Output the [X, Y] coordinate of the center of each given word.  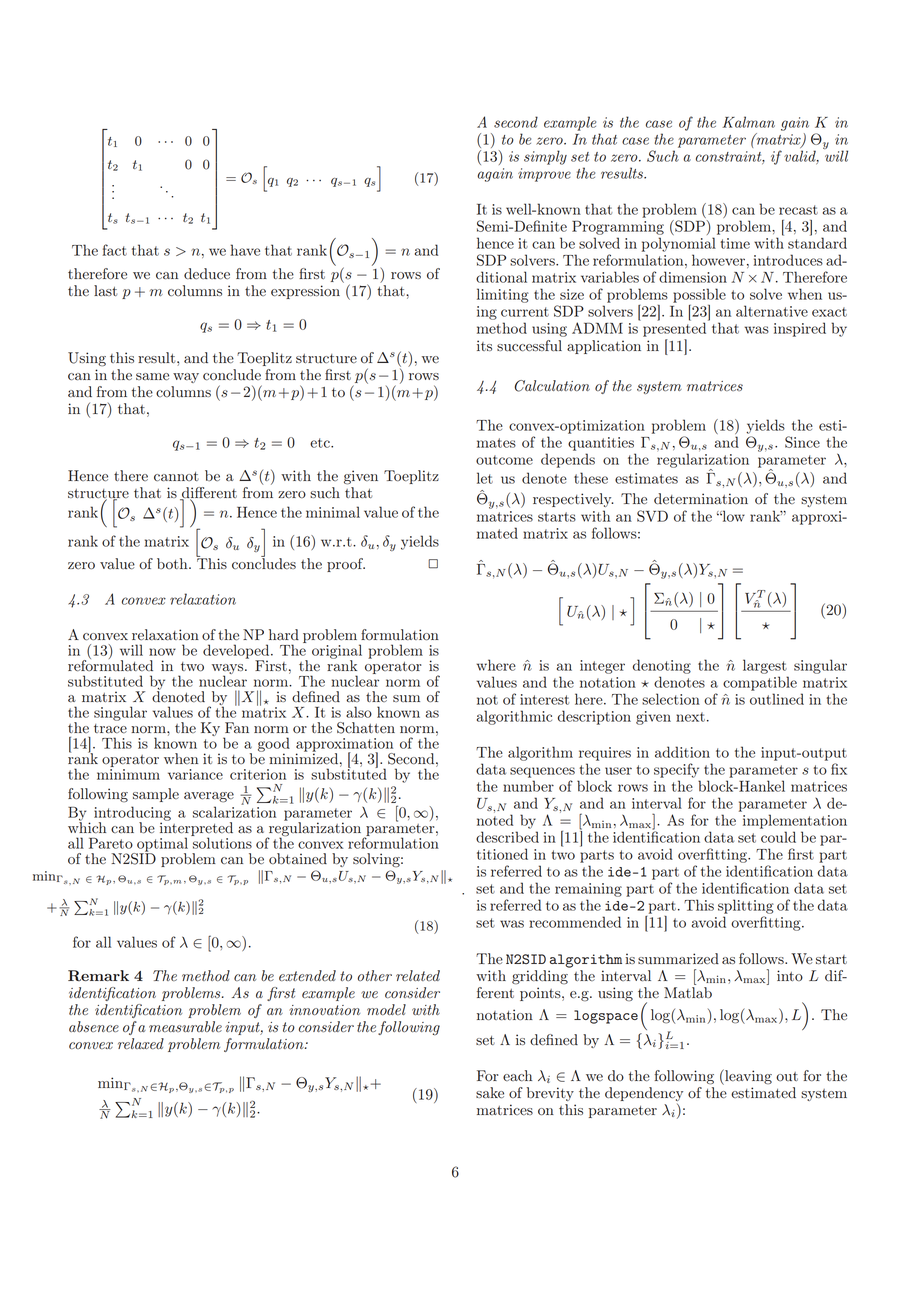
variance [195, 774]
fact [115, 250]
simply [545, 157]
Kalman [749, 122]
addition [682, 752]
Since [802, 442]
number [528, 786]
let [485, 478]
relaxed [141, 1043]
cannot [176, 476]
